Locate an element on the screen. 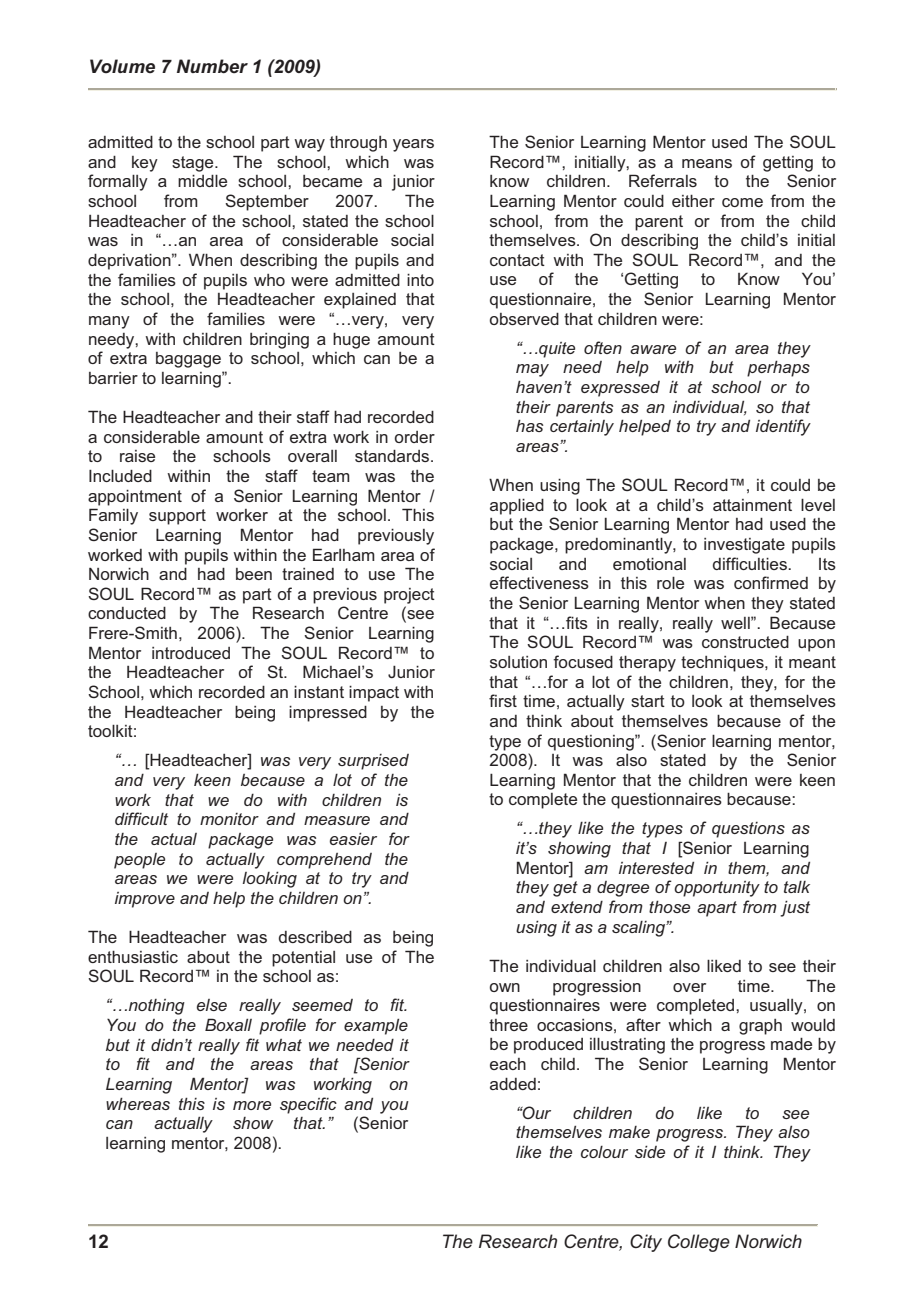  perhaps is located at coordinates (778, 369).
